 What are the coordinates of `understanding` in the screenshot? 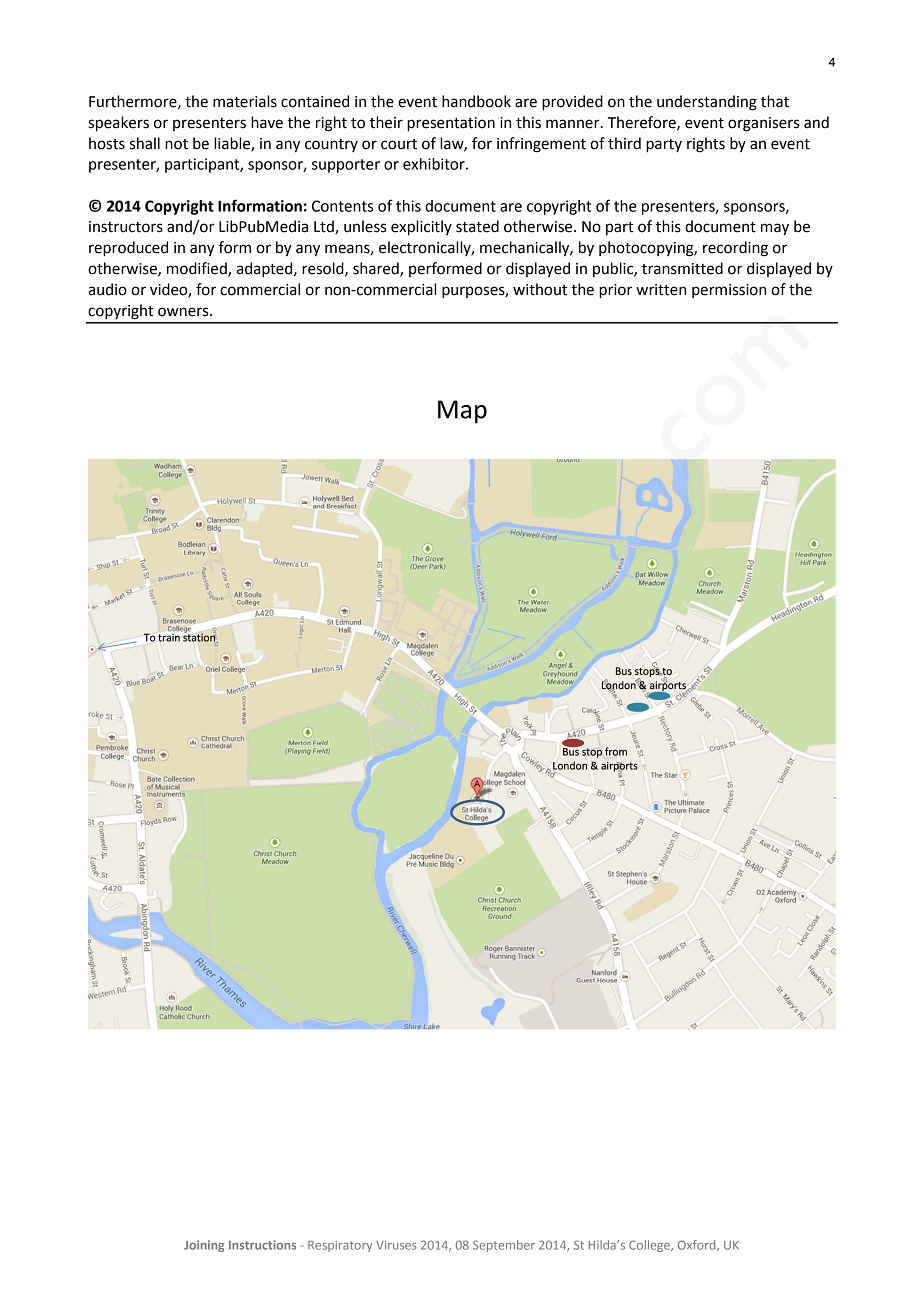 It's located at (707, 103).
